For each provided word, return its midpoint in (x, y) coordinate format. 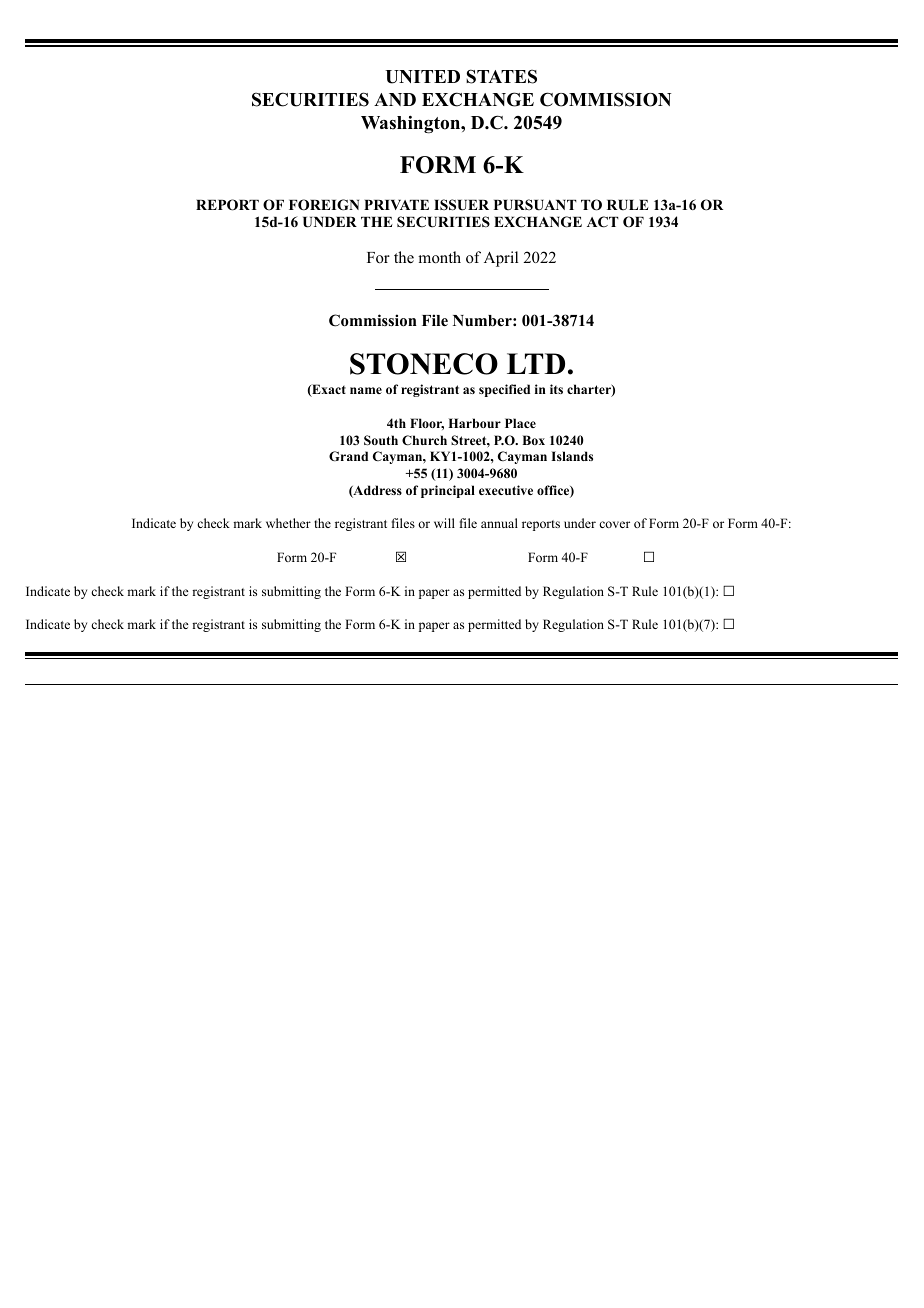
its (556, 389)
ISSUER (461, 205)
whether (288, 523)
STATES (501, 76)
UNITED (422, 77)
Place (520, 423)
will (444, 523)
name (366, 390)
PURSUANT (535, 205)
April (501, 259)
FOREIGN (324, 205)
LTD (536, 363)
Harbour (474, 423)
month (439, 257)
